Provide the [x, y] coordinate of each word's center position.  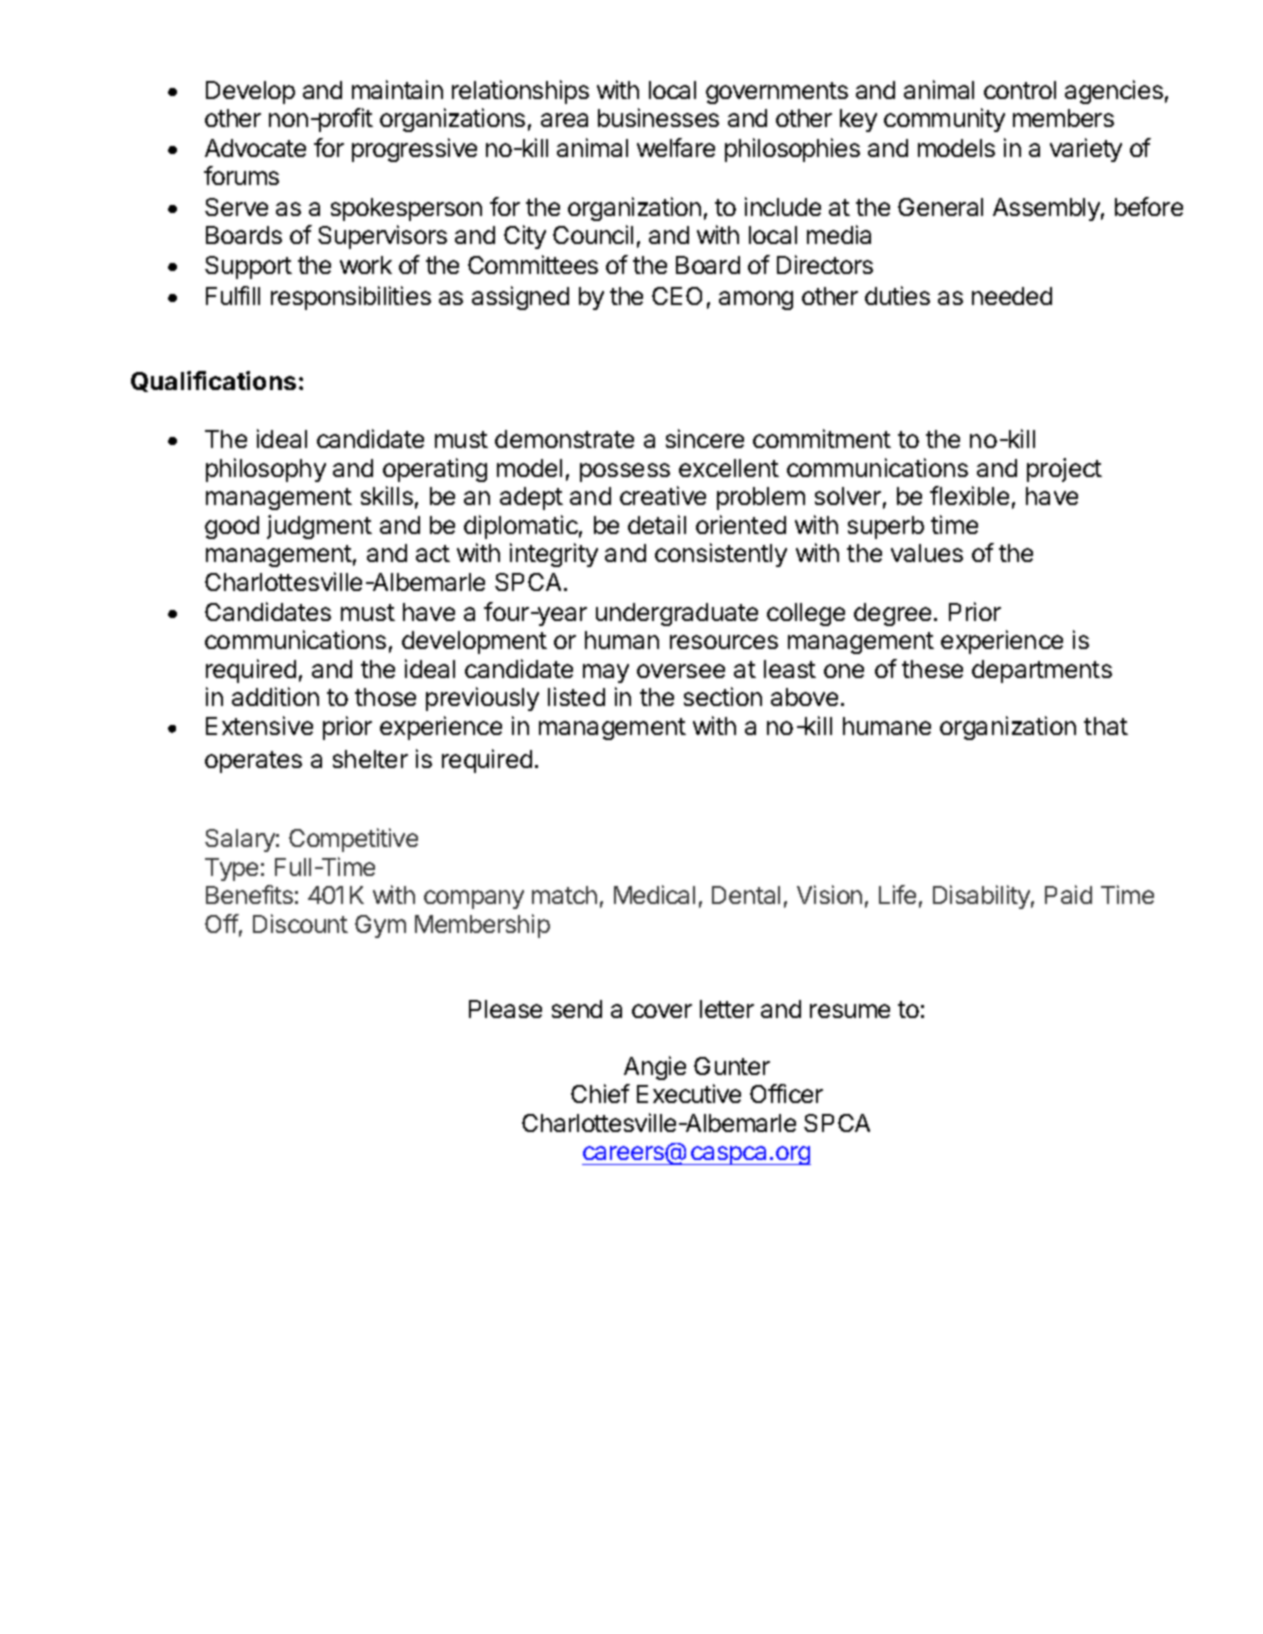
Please [505, 1009]
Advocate [255, 148]
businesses [658, 117]
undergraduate [677, 614]
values [927, 553]
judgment [319, 527]
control [1020, 90]
